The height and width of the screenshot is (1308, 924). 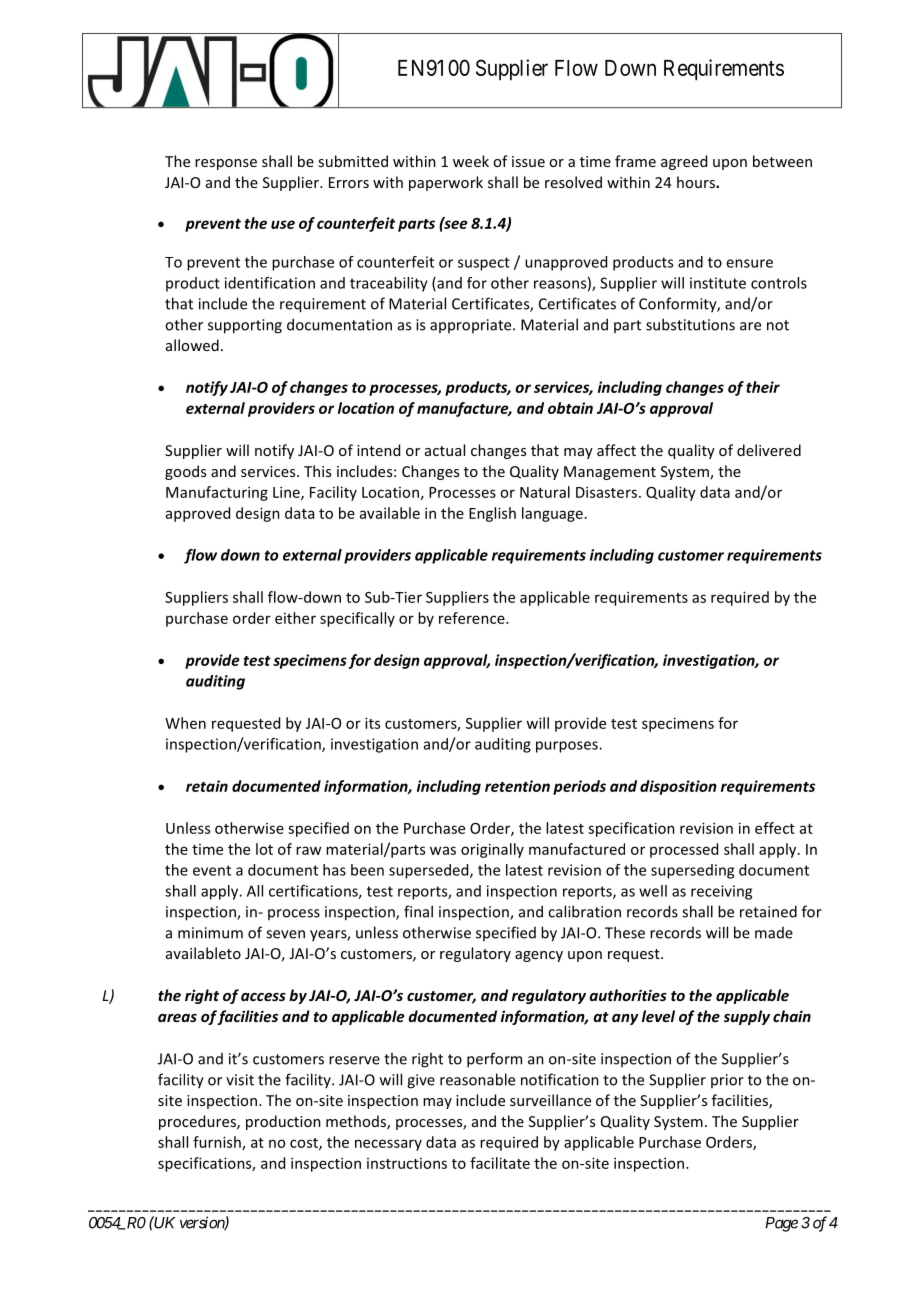 What do you see at coordinates (678, 787) in the screenshot?
I see `disposition` at bounding box center [678, 787].
